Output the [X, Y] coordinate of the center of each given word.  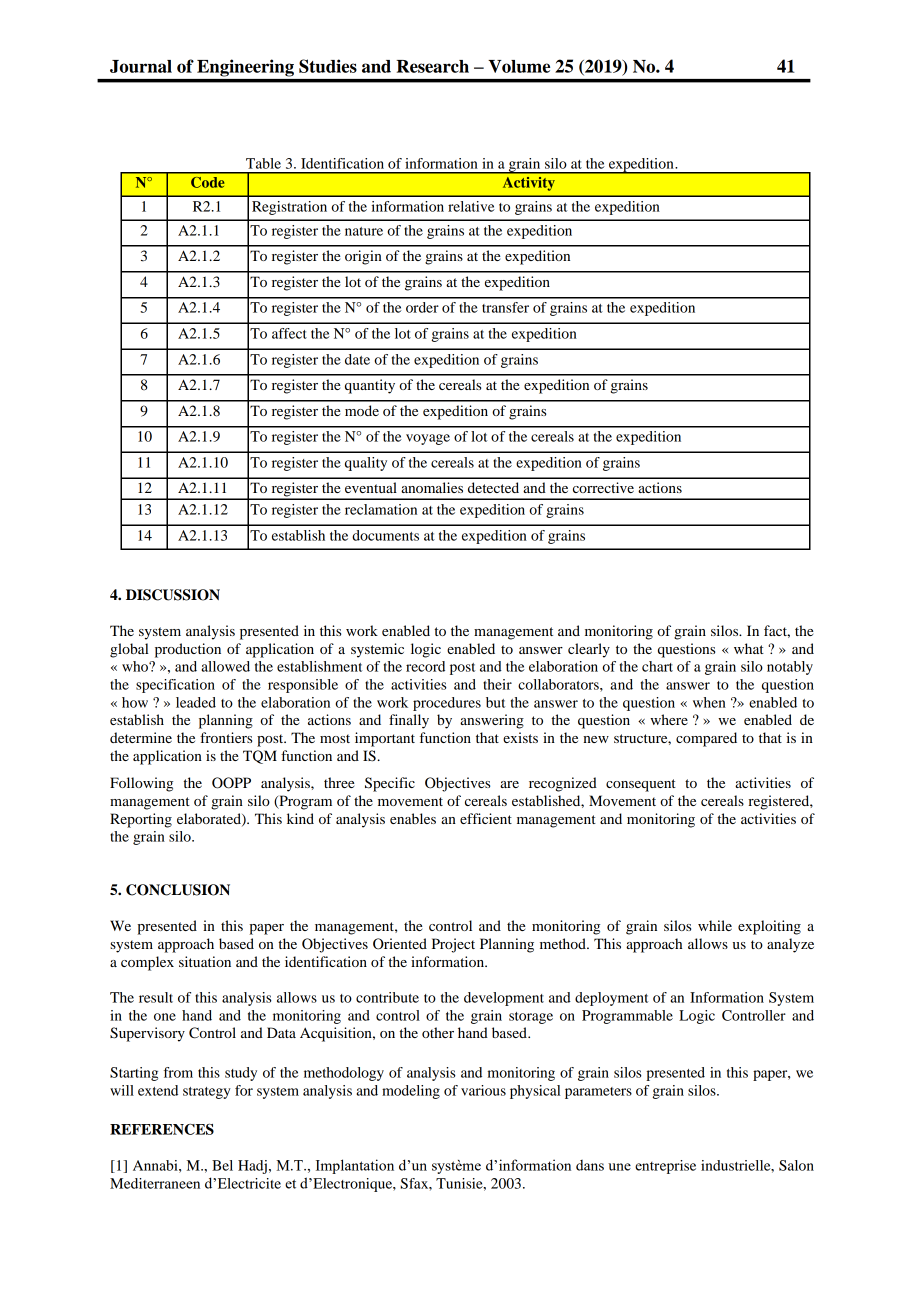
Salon [796, 1165]
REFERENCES [162, 1129]
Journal [141, 66]
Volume [519, 66]
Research [432, 66]
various [483, 1090]
